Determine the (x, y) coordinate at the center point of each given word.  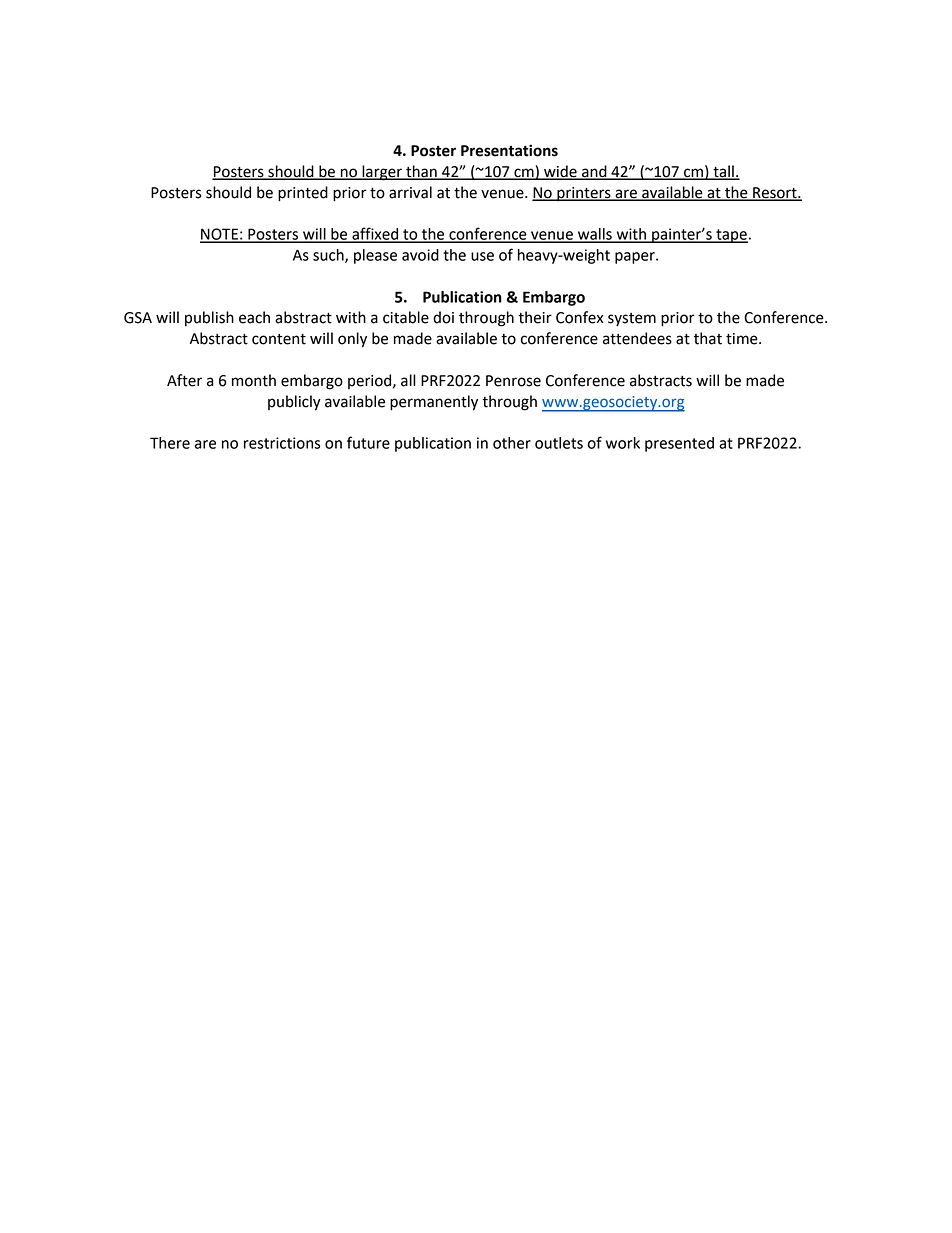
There (170, 443)
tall (723, 172)
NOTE (220, 235)
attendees (637, 338)
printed (303, 194)
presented (679, 444)
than (421, 172)
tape (731, 236)
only (352, 340)
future (368, 442)
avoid (420, 255)
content (279, 339)
